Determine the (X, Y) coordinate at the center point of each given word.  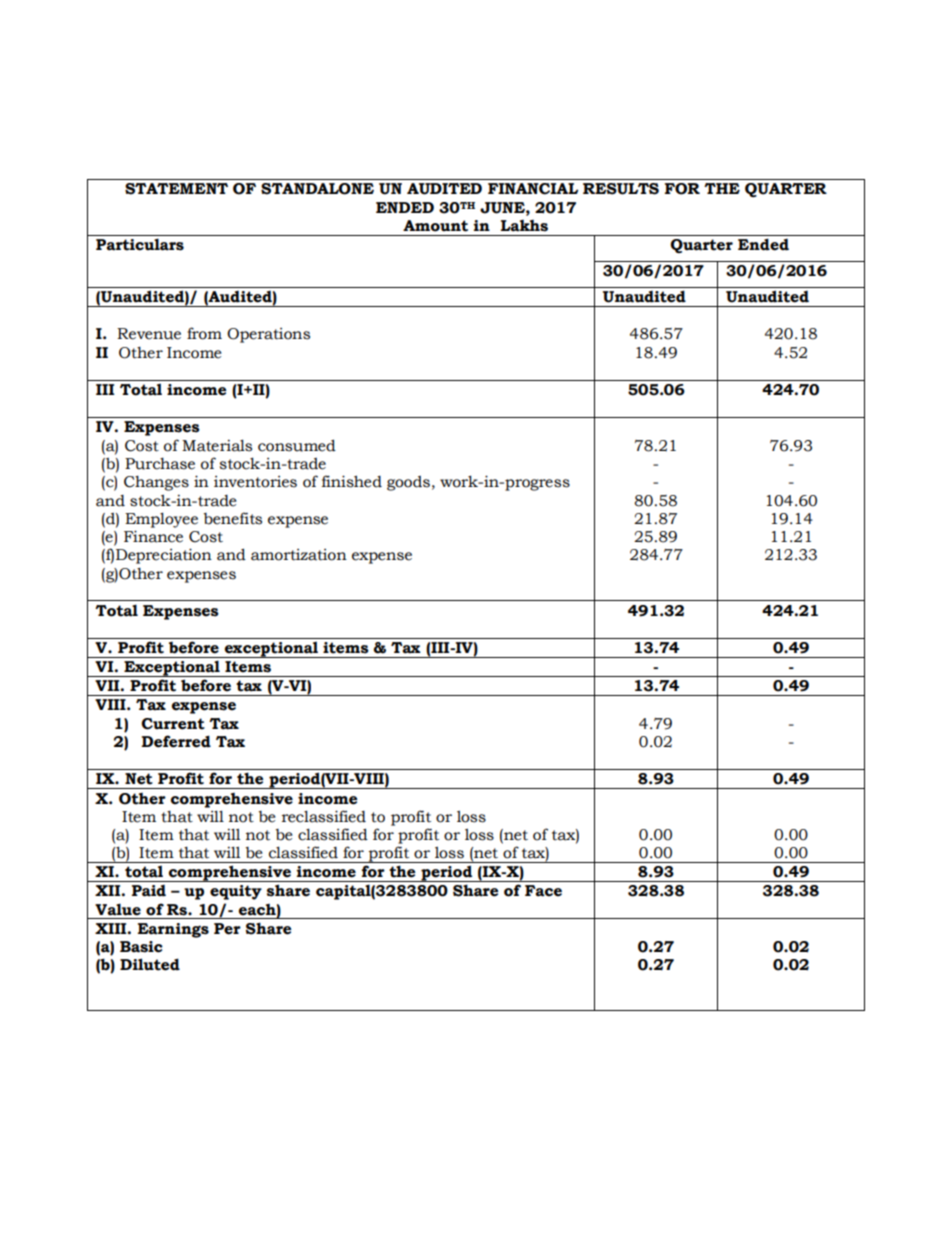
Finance (153, 536)
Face (543, 891)
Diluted (150, 964)
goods (408, 483)
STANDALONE (317, 189)
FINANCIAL (533, 189)
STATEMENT (176, 189)
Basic (141, 947)
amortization (299, 555)
